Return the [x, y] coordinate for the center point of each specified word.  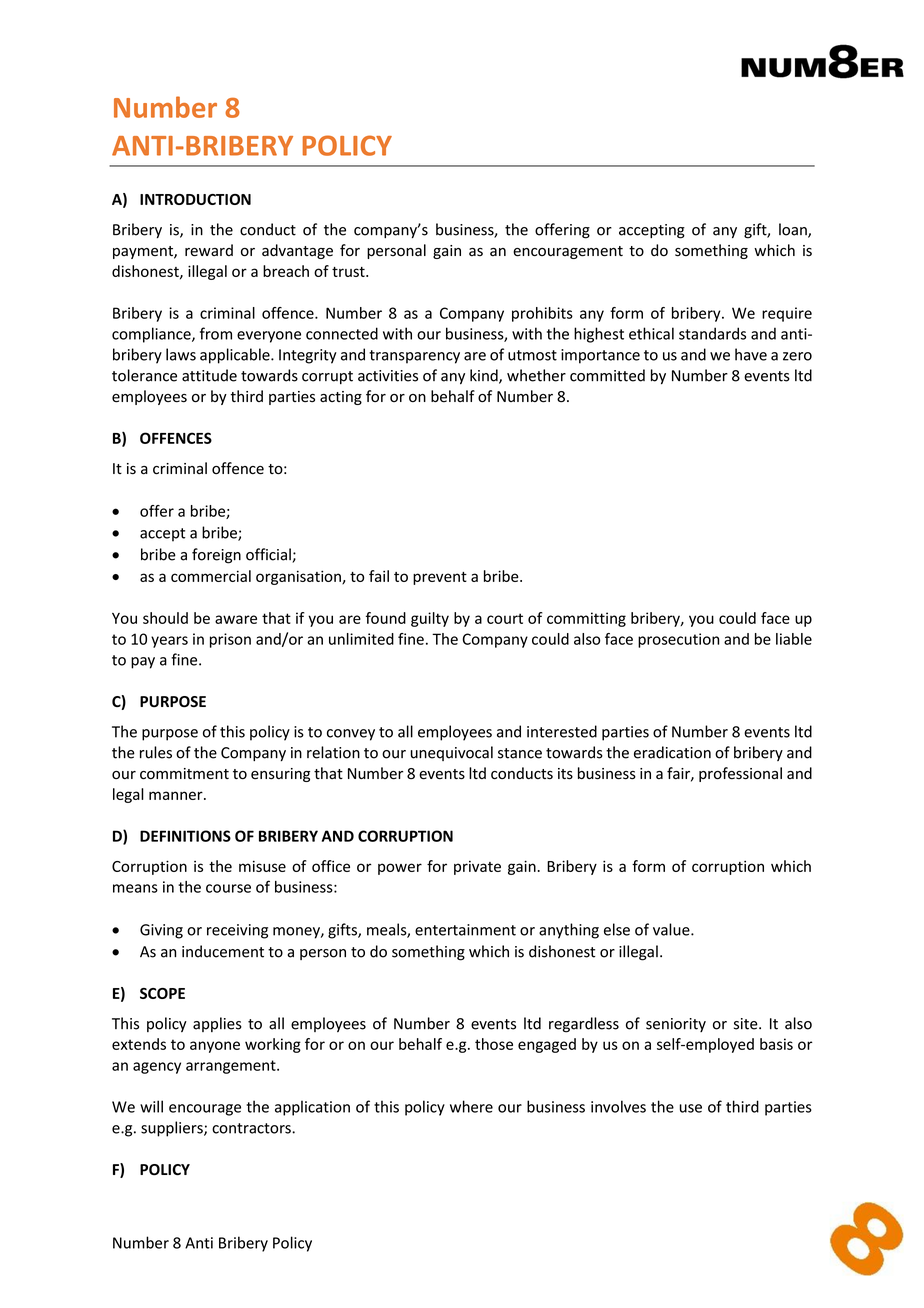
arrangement [232, 1067]
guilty [430, 619]
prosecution [678, 640]
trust [349, 272]
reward [209, 250]
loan [794, 230]
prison [230, 640]
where [471, 1106]
